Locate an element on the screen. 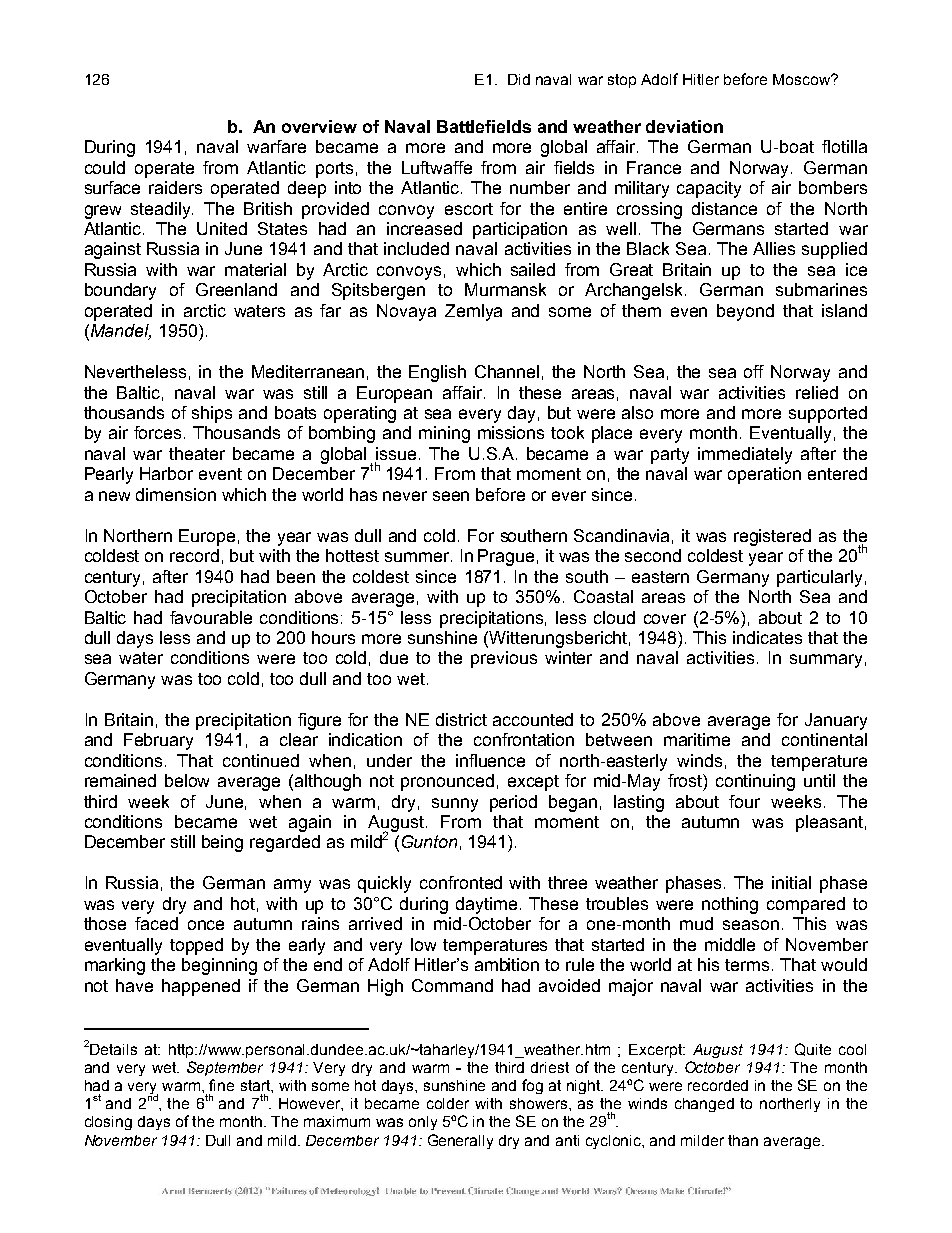 This screenshot has width=952, height=1233. warfare is located at coordinates (276, 146).
